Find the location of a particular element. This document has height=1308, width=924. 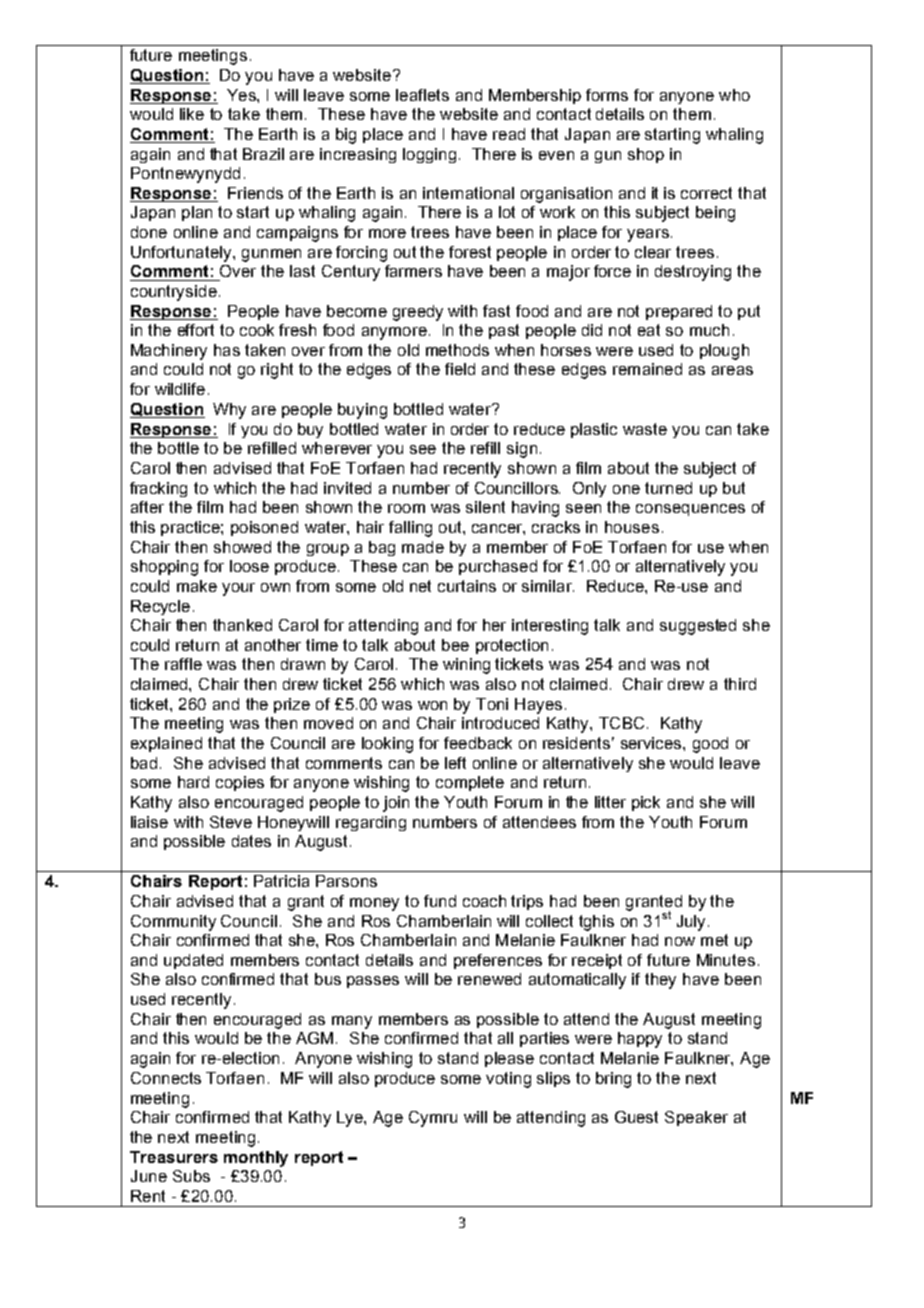

now is located at coordinates (680, 941).
